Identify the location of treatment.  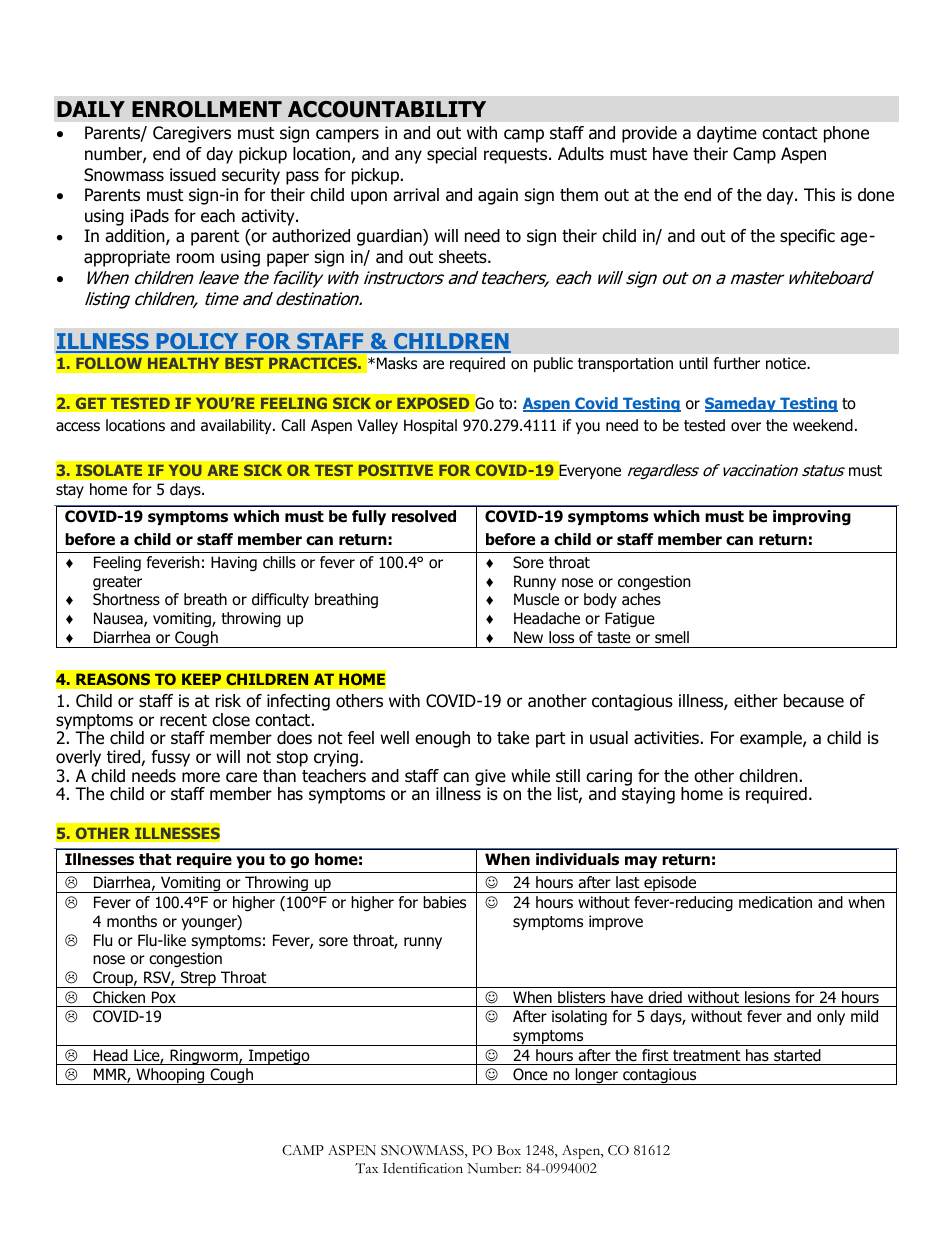
(706, 1055).
